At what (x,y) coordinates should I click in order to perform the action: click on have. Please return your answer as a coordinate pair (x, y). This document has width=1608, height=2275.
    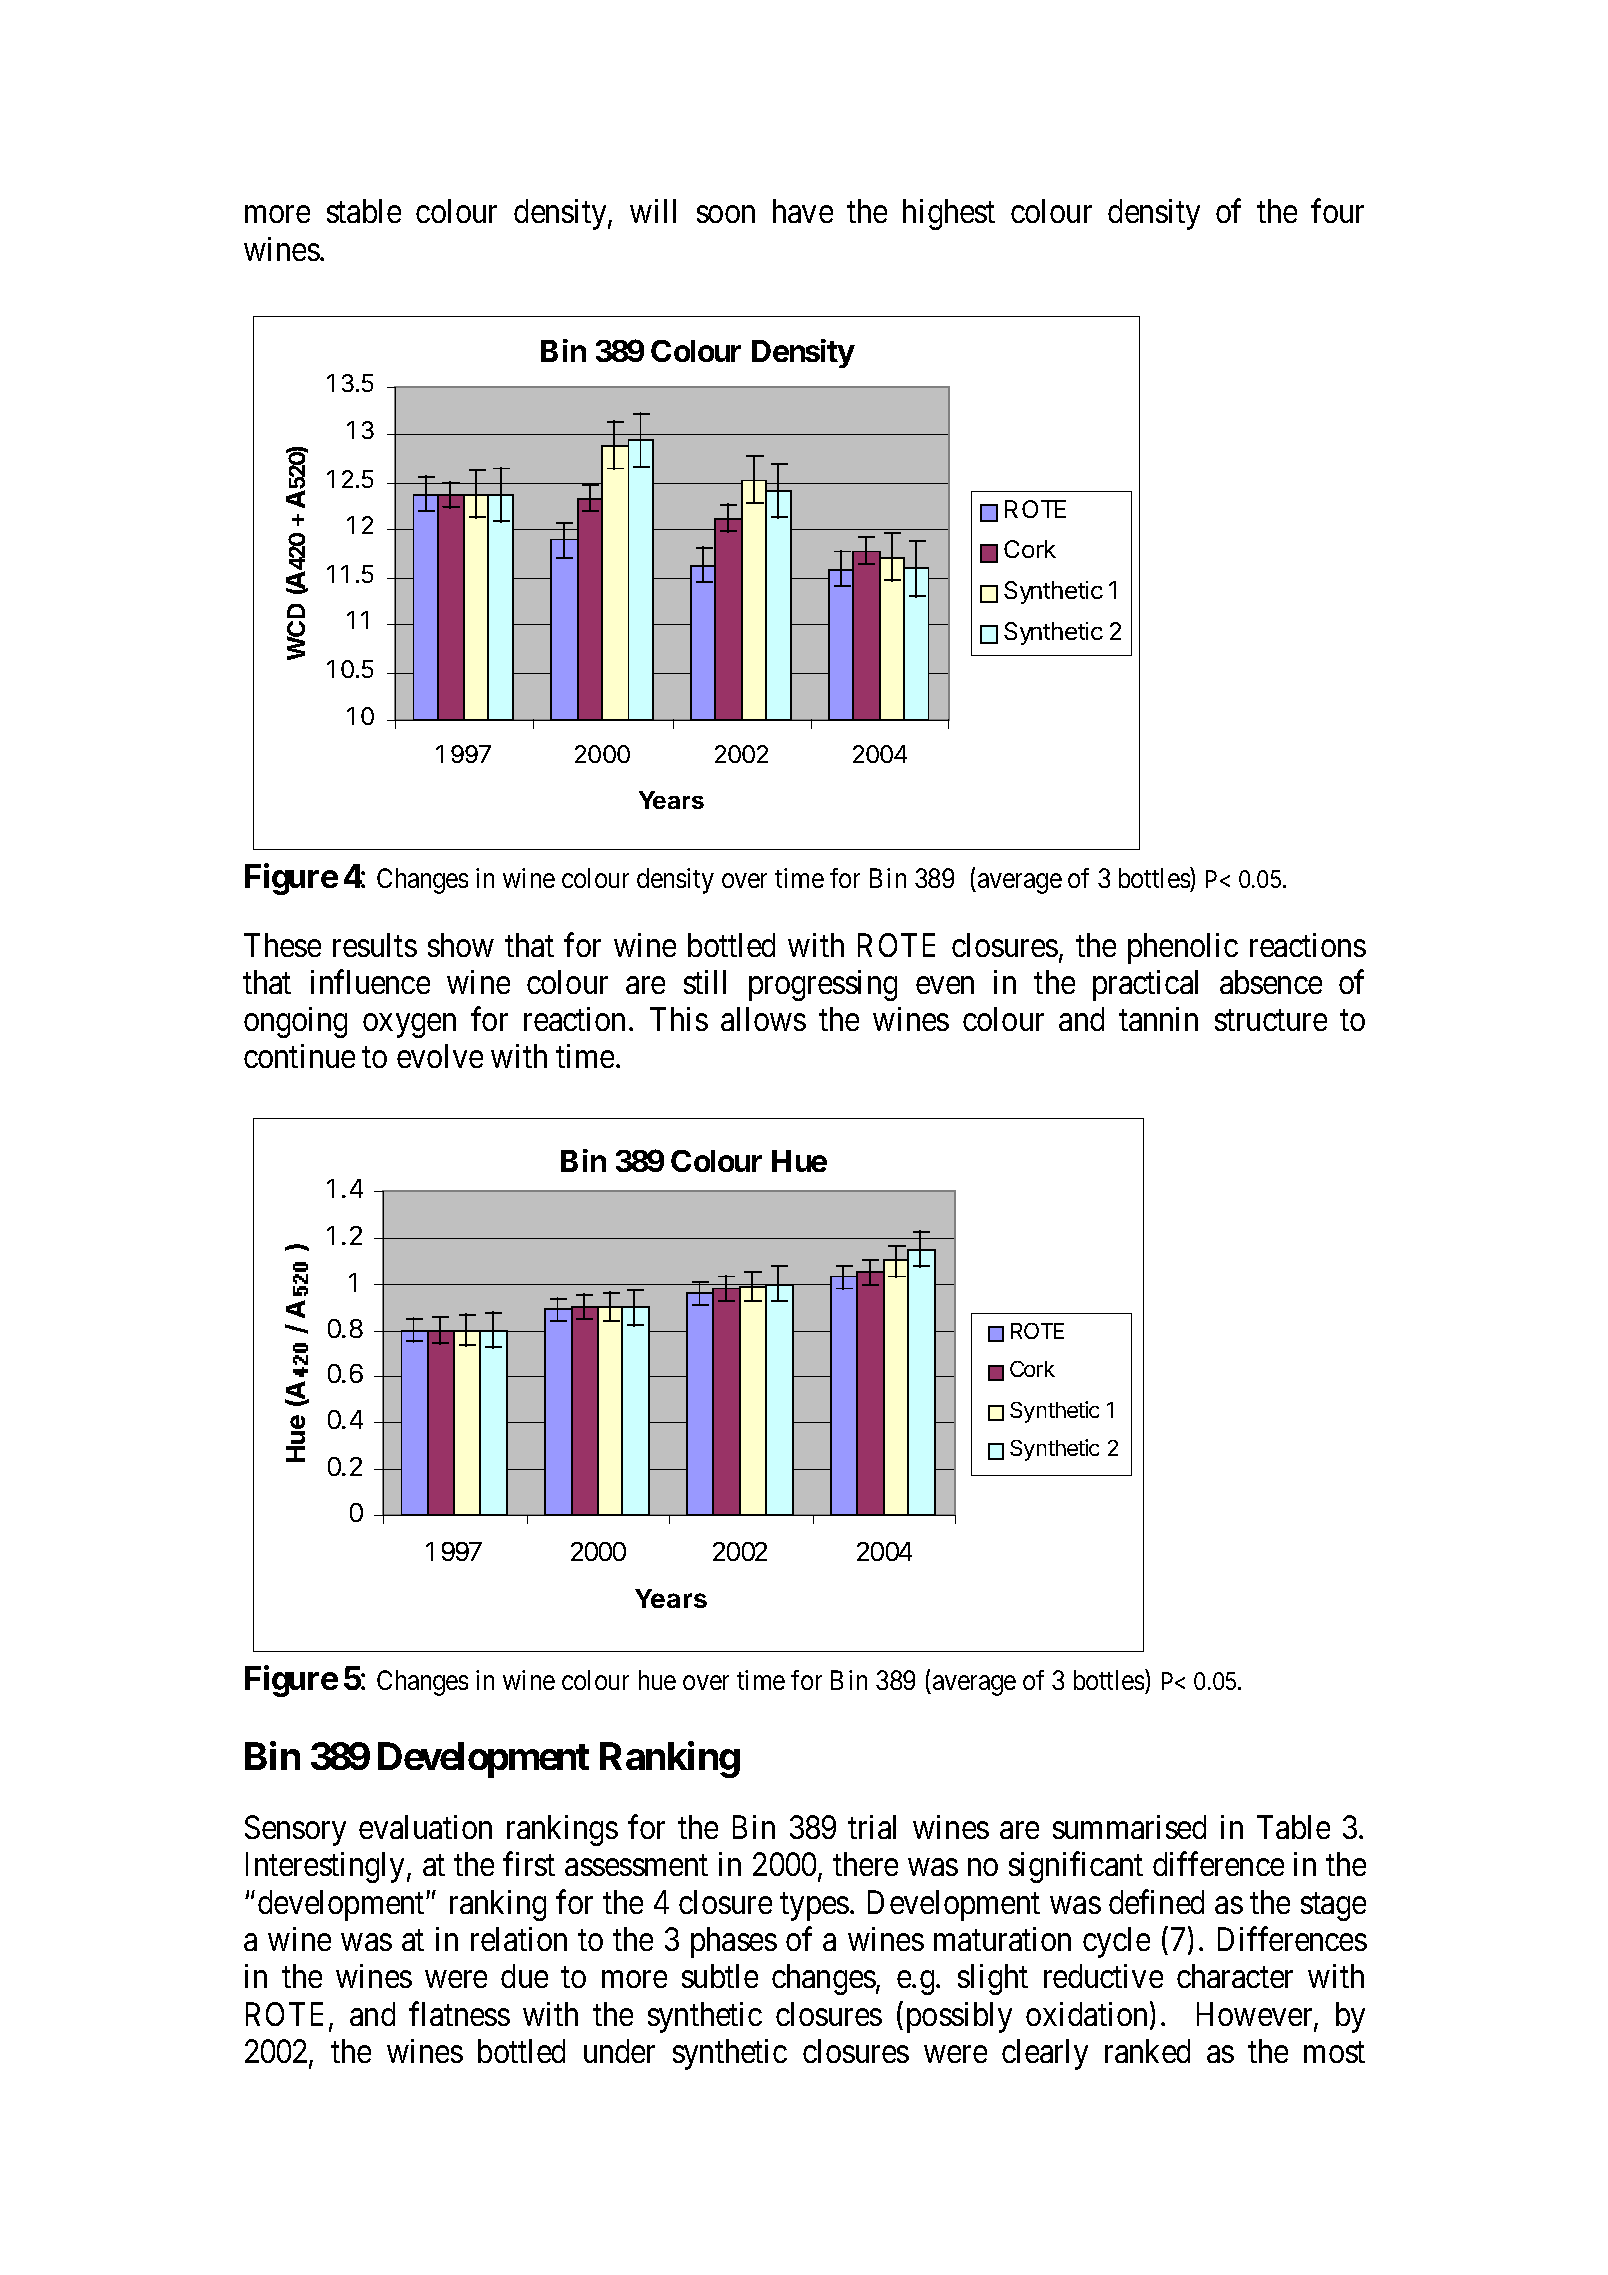
    Looking at the image, I should click on (803, 211).
